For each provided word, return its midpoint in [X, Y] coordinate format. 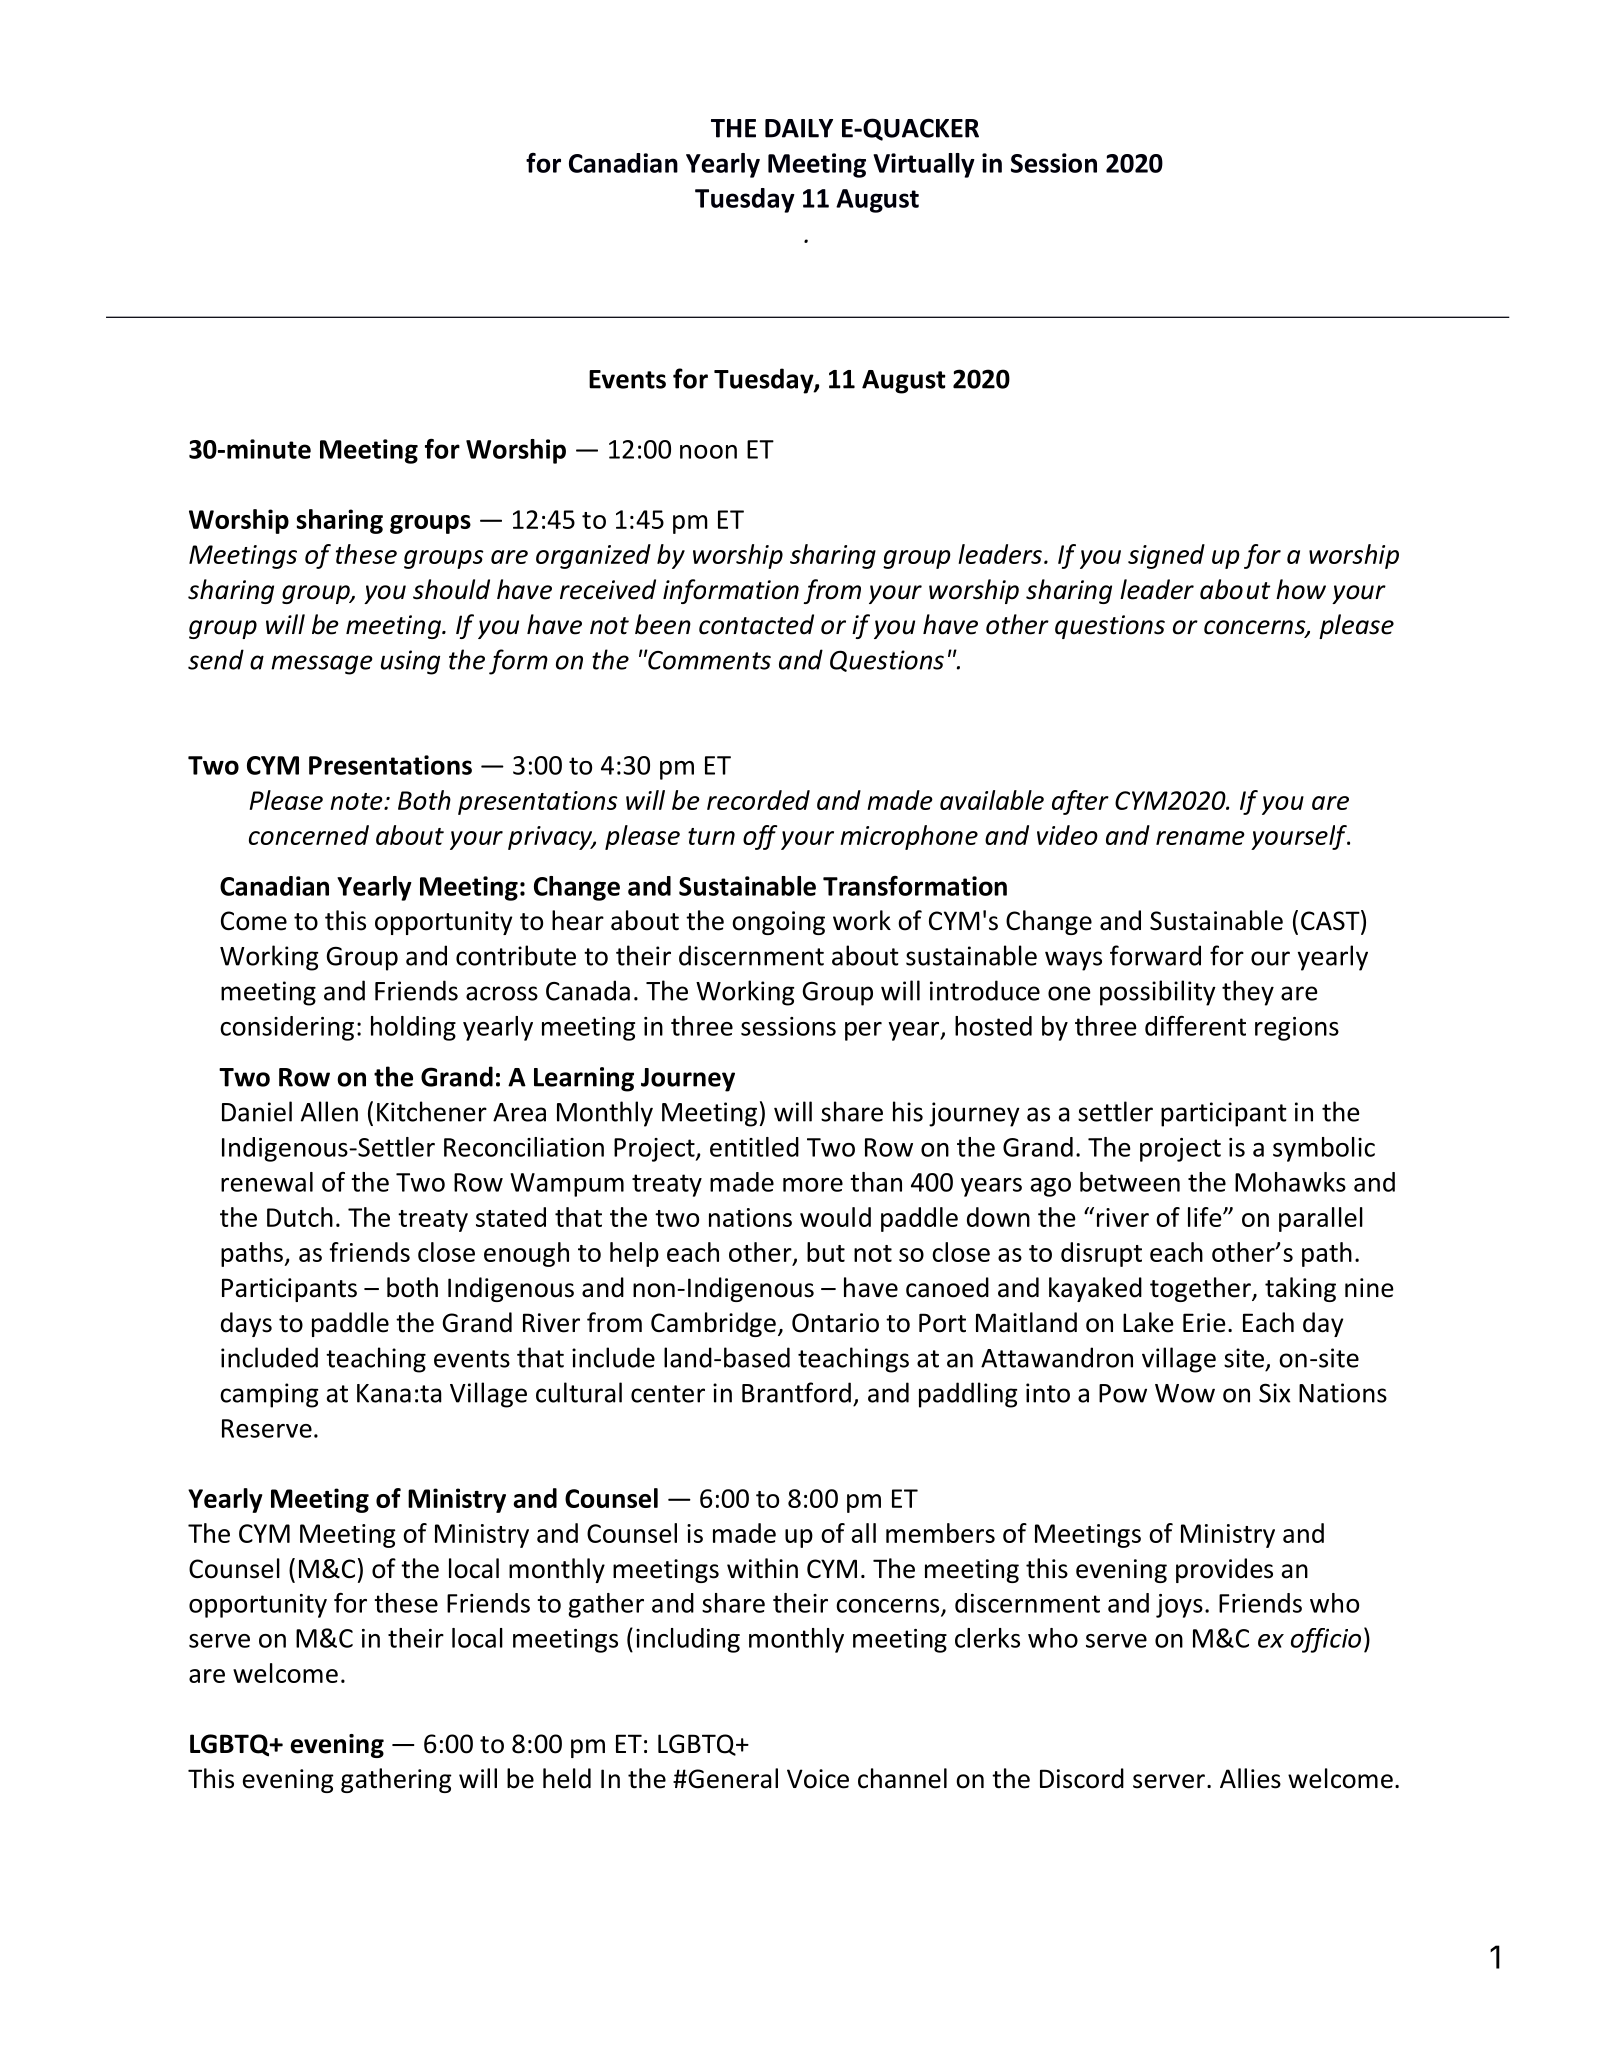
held [567, 1778]
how [1301, 589]
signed [1166, 556]
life [1206, 1217]
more [813, 1185]
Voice [818, 1779]
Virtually [924, 165]
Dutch [300, 1217]
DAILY [799, 128]
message [322, 665]
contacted [756, 624]
